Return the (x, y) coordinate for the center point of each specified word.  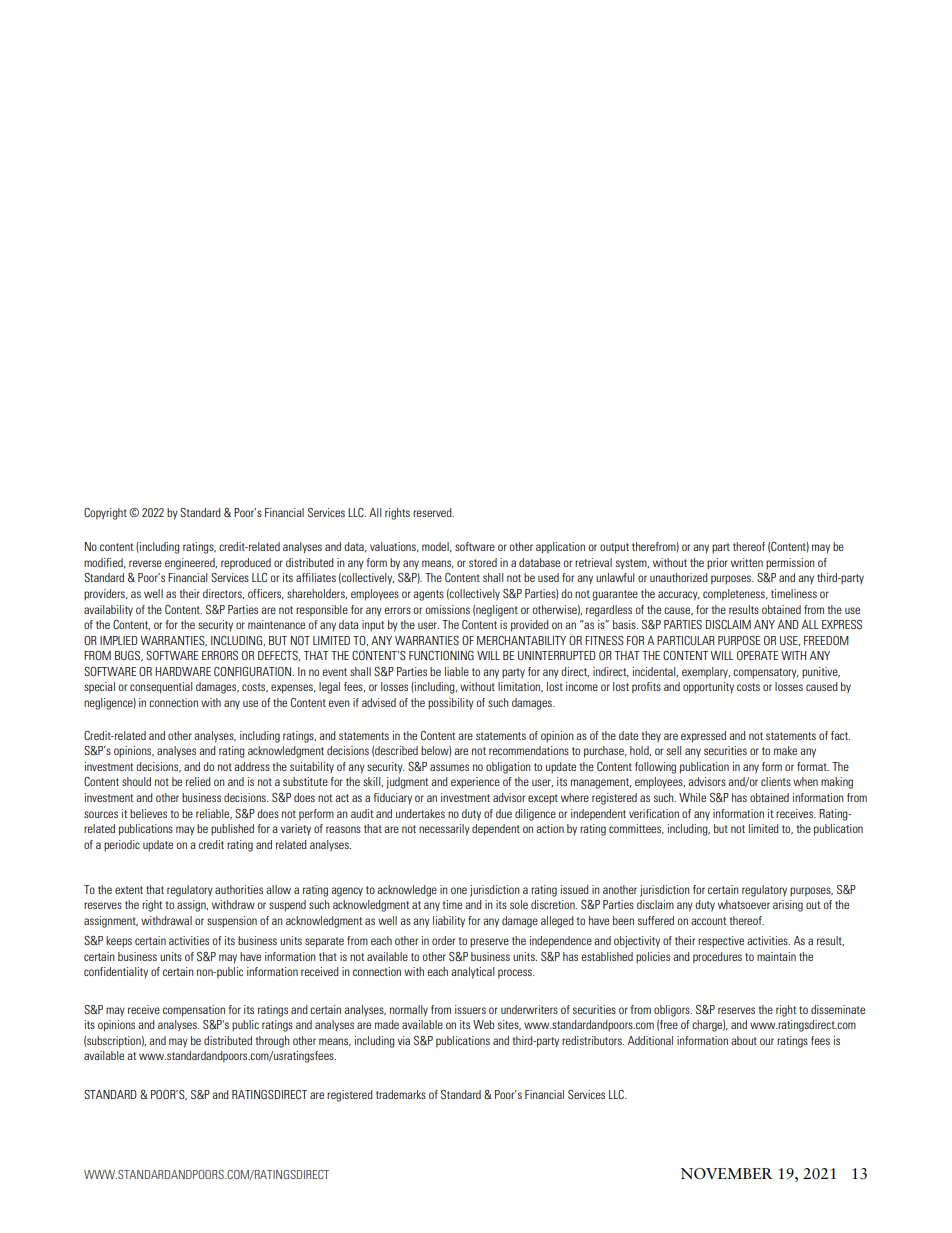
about (744, 1040)
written (747, 562)
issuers (470, 1009)
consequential (161, 688)
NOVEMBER (726, 1174)
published (232, 830)
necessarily (444, 830)
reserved (433, 512)
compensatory (766, 673)
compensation (194, 1011)
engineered (191, 564)
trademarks (401, 1094)
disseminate (838, 1009)
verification (654, 813)
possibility (451, 704)
